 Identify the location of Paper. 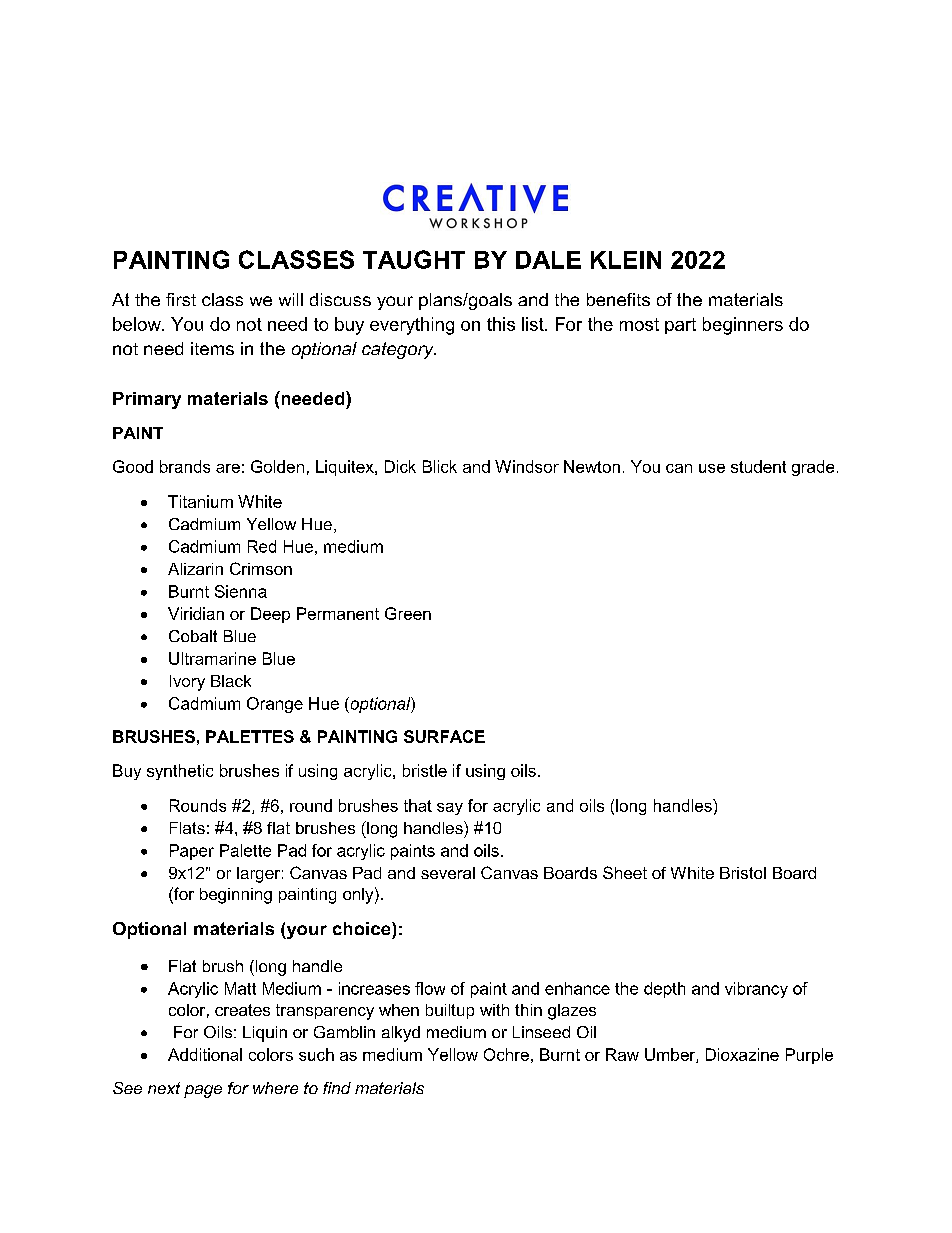
(192, 852).
